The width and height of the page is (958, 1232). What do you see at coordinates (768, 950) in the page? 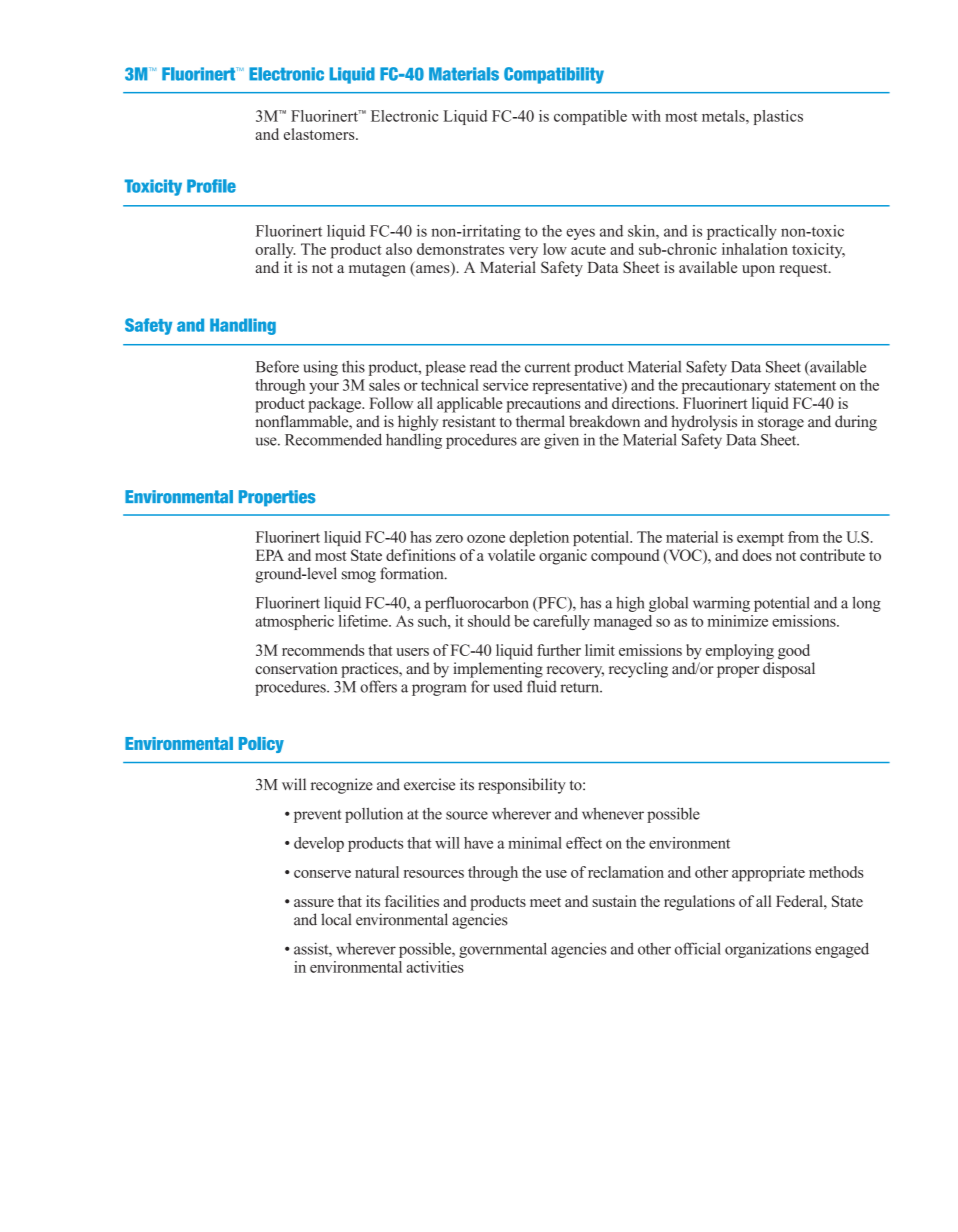
I see `organizations` at bounding box center [768, 950].
